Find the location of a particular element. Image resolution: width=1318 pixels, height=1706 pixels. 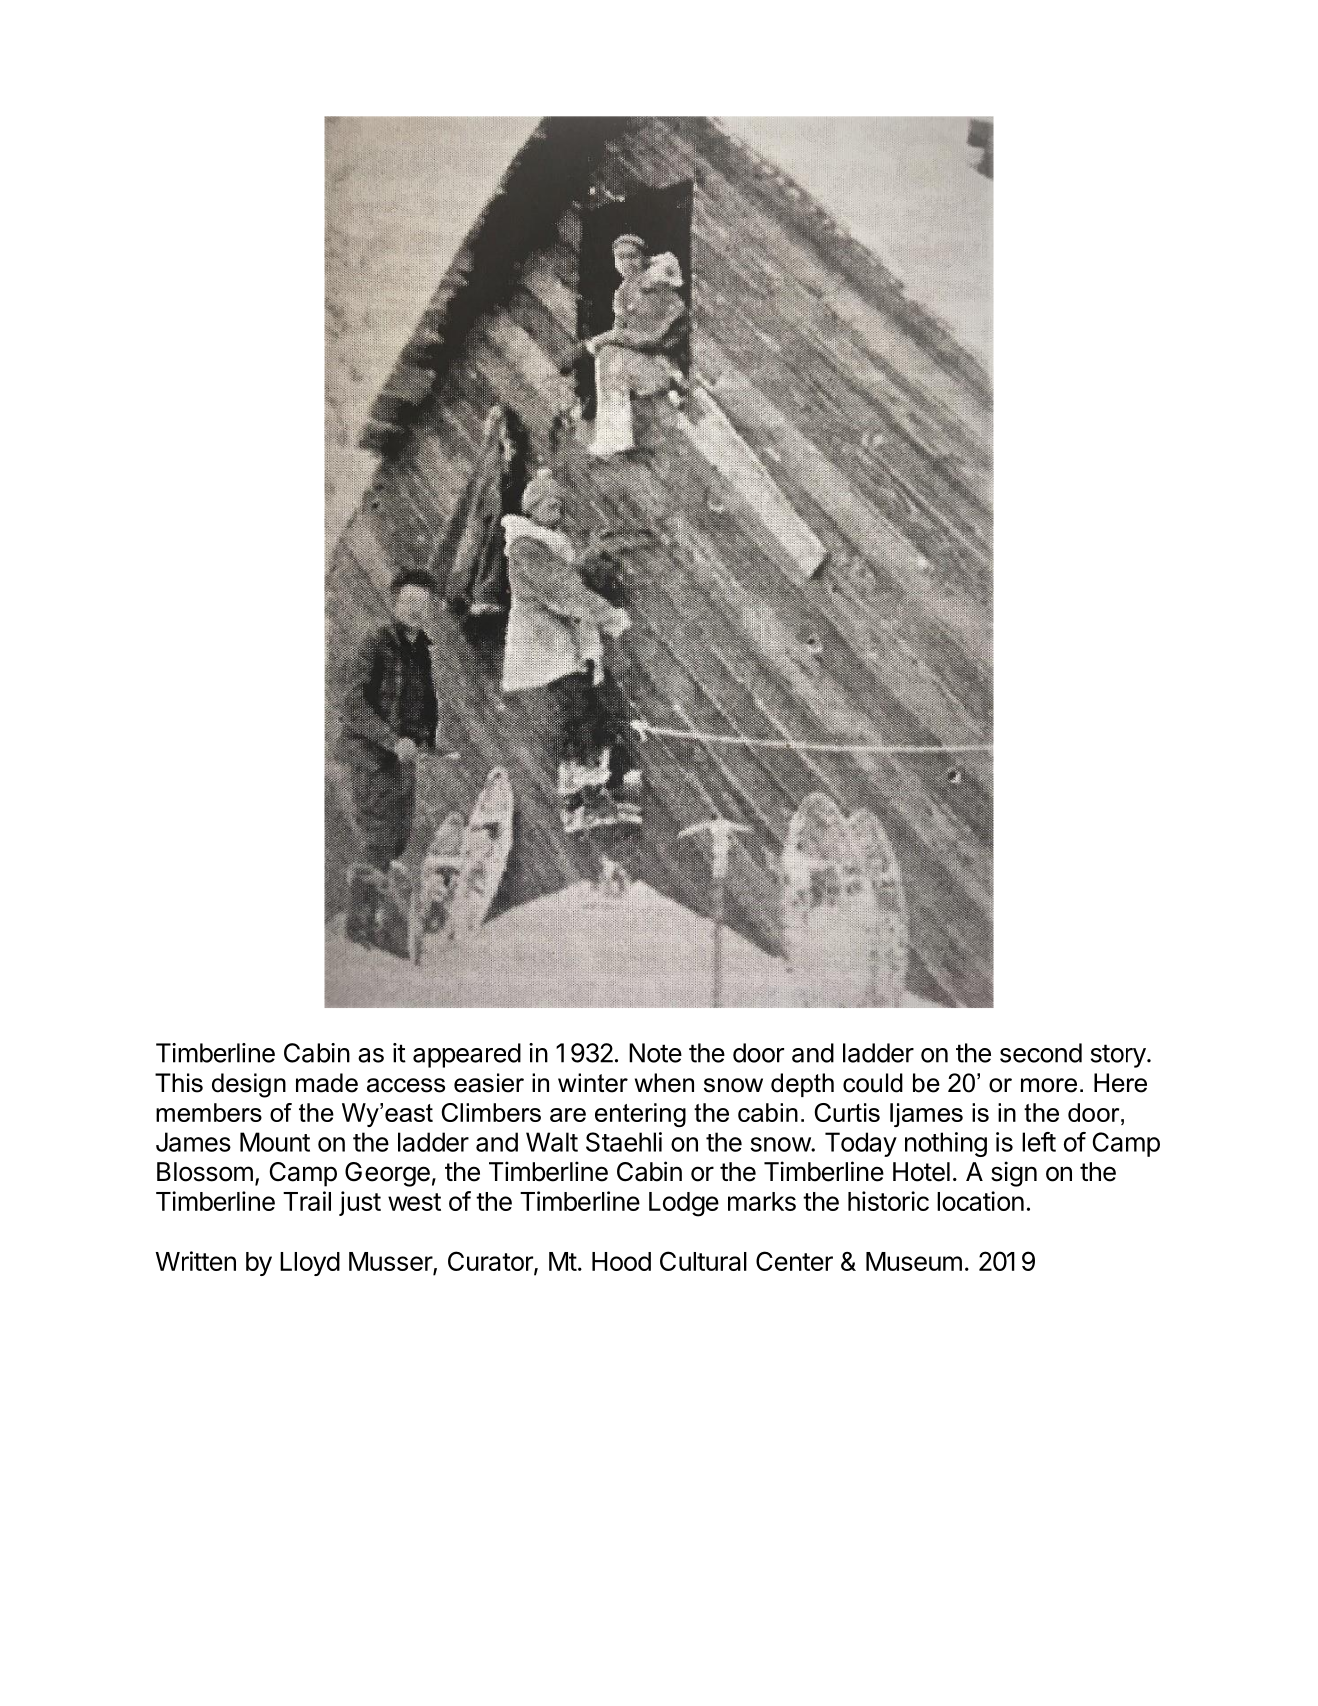

Lodge is located at coordinates (684, 1204).
